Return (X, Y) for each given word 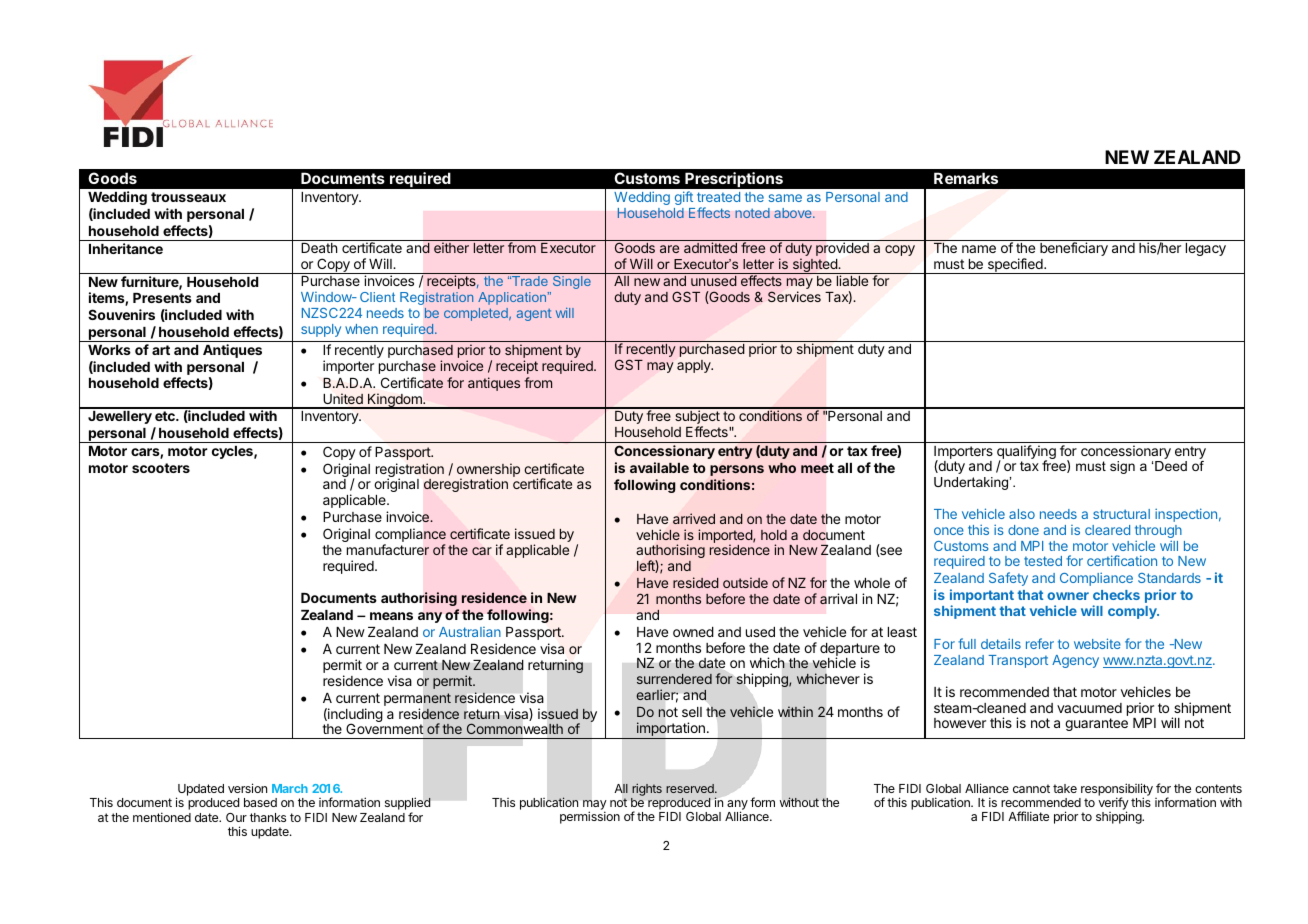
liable (852, 280)
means (391, 616)
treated (718, 197)
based (260, 802)
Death (319, 248)
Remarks (966, 178)
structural (1121, 514)
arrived (694, 518)
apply (695, 366)
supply (321, 330)
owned (693, 632)
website (1097, 643)
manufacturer (388, 549)
